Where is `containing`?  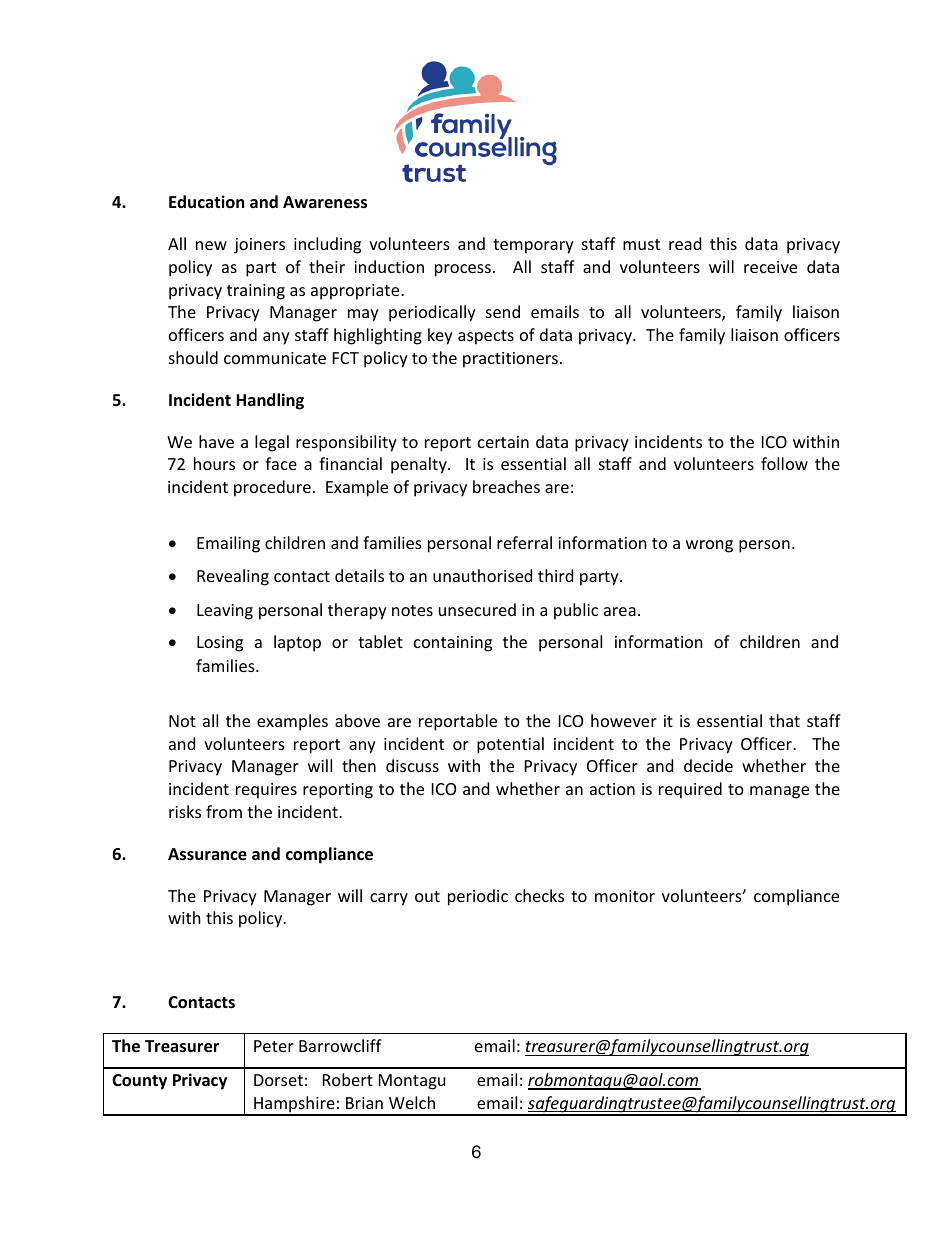 containing is located at coordinates (453, 644).
